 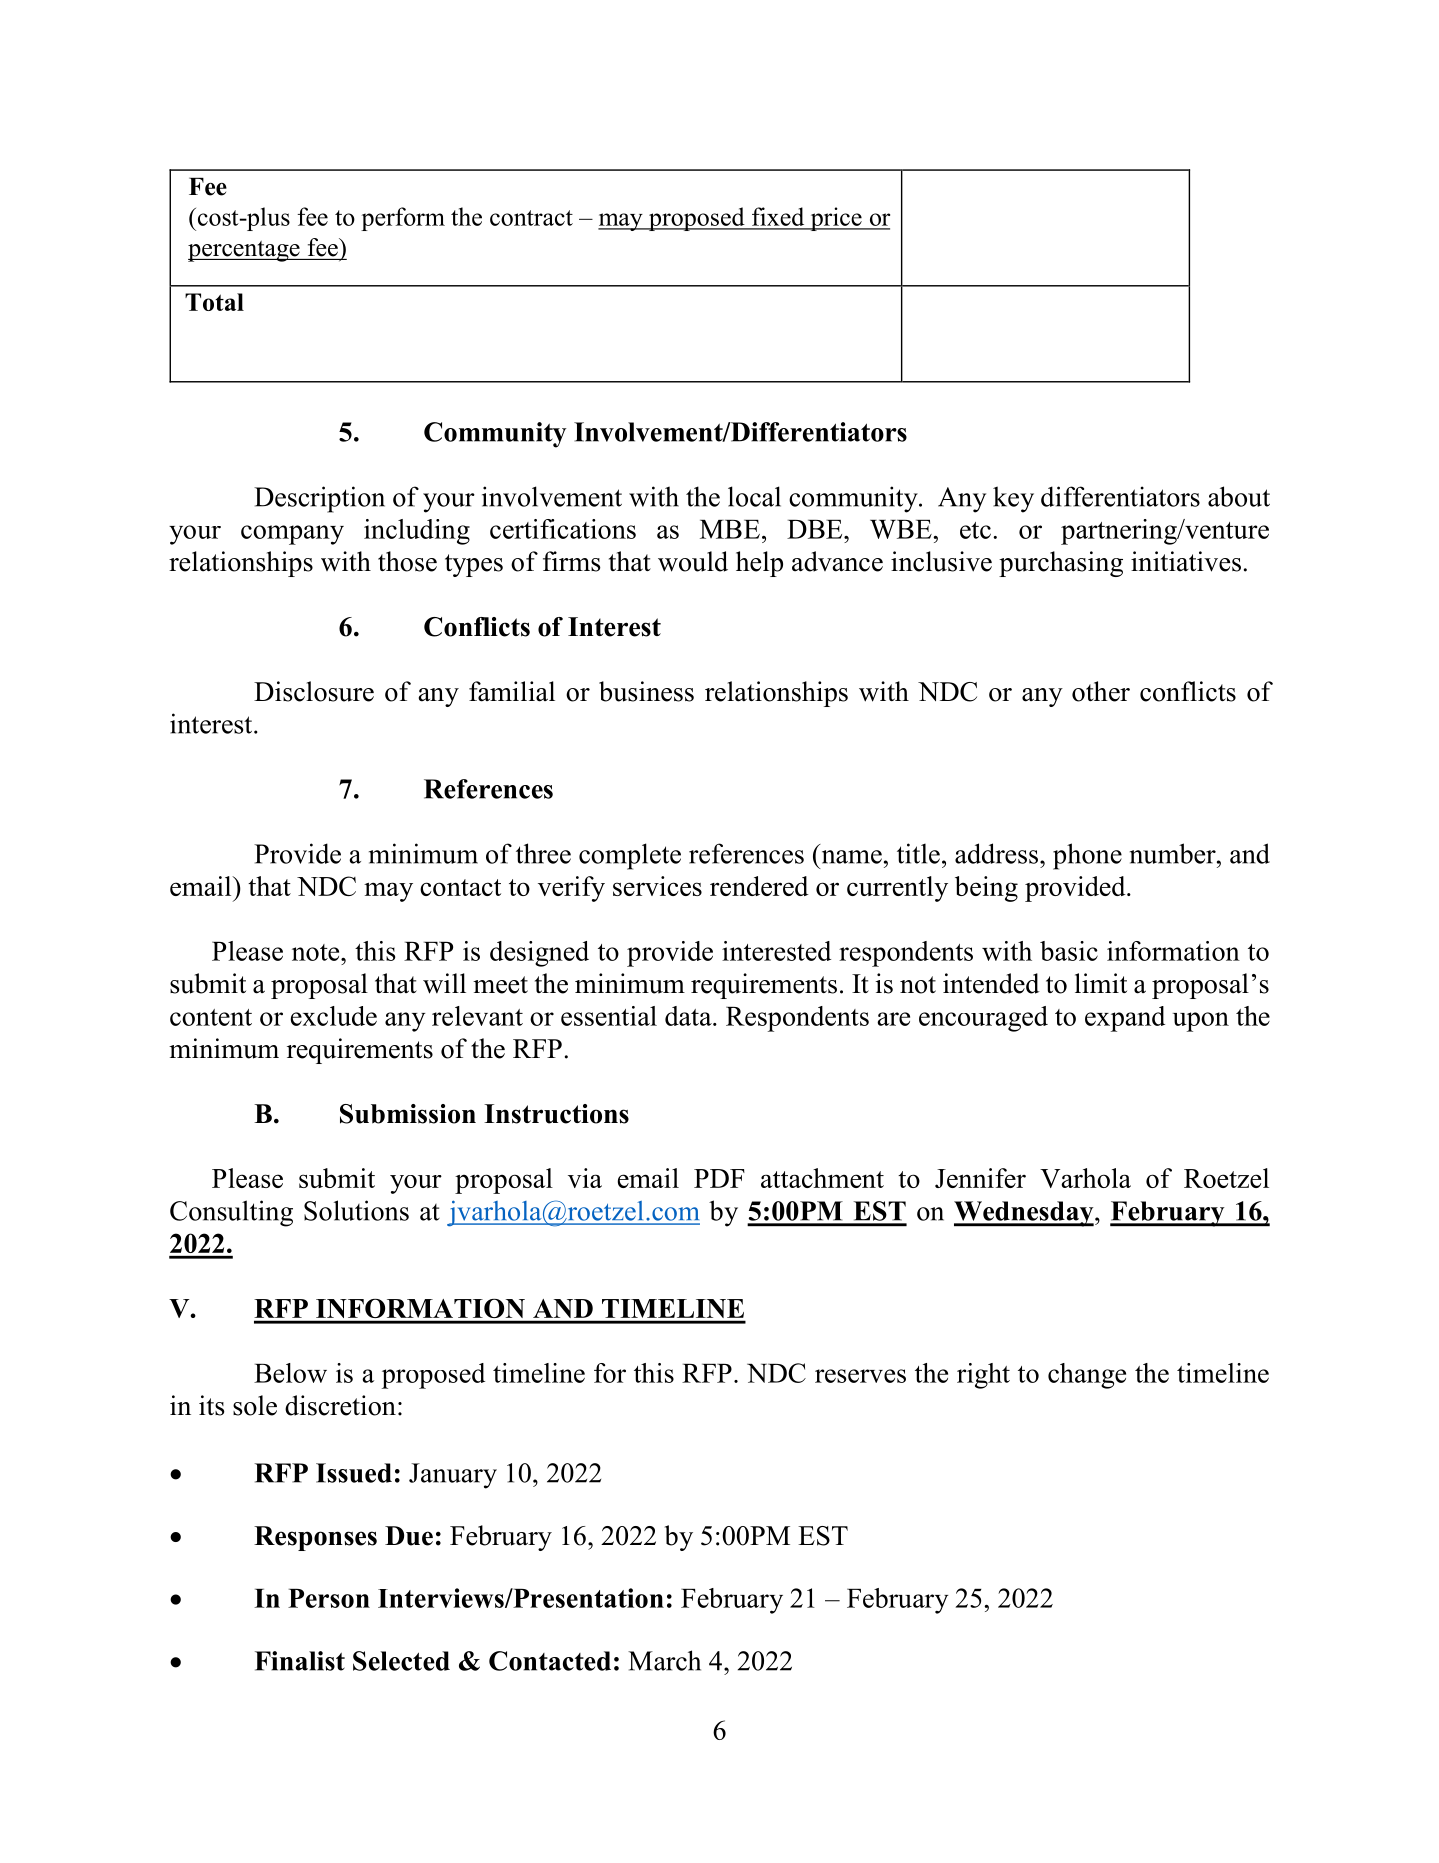 What do you see at coordinates (664, 1660) in the screenshot?
I see `March` at bounding box center [664, 1660].
